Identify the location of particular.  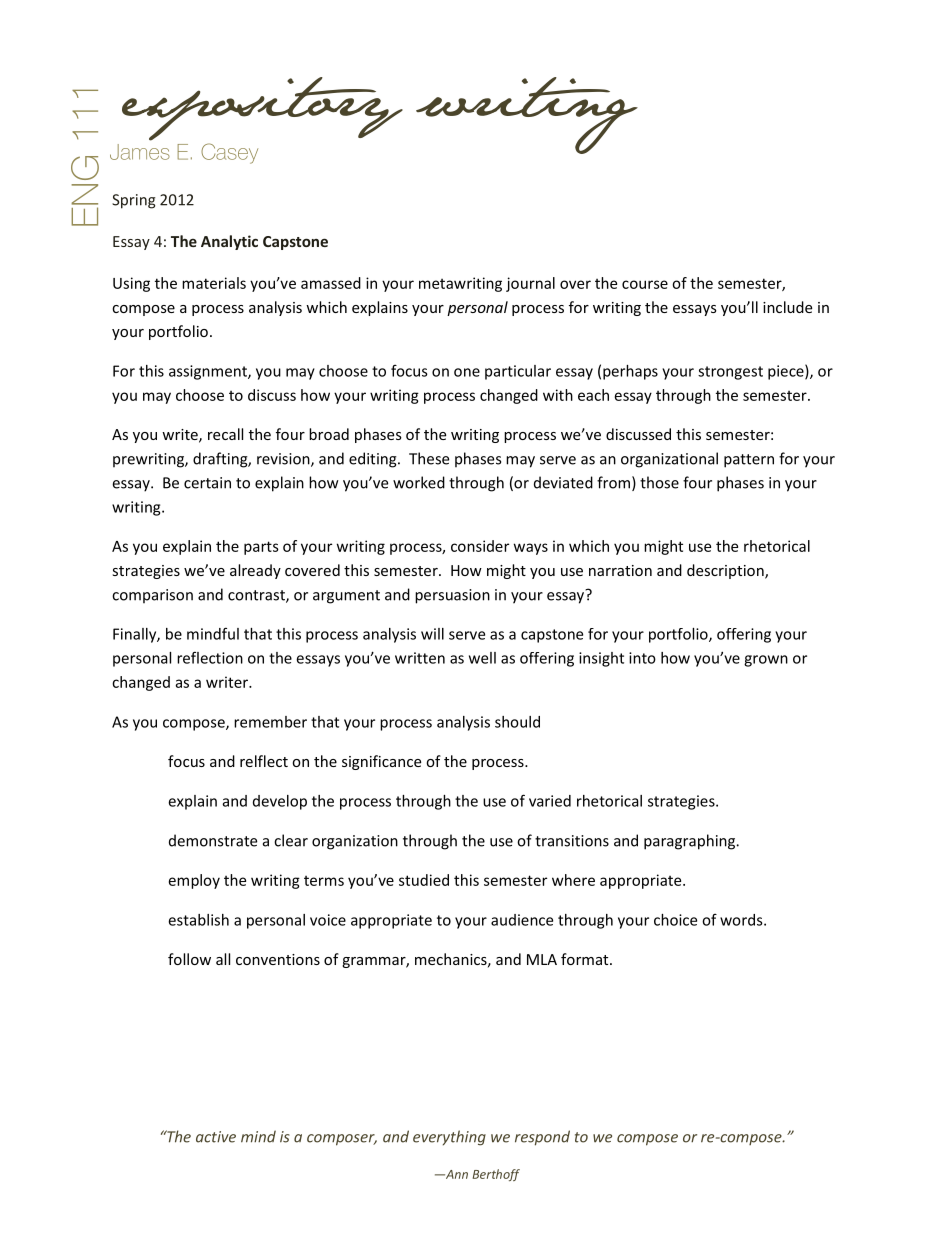
(518, 372).
